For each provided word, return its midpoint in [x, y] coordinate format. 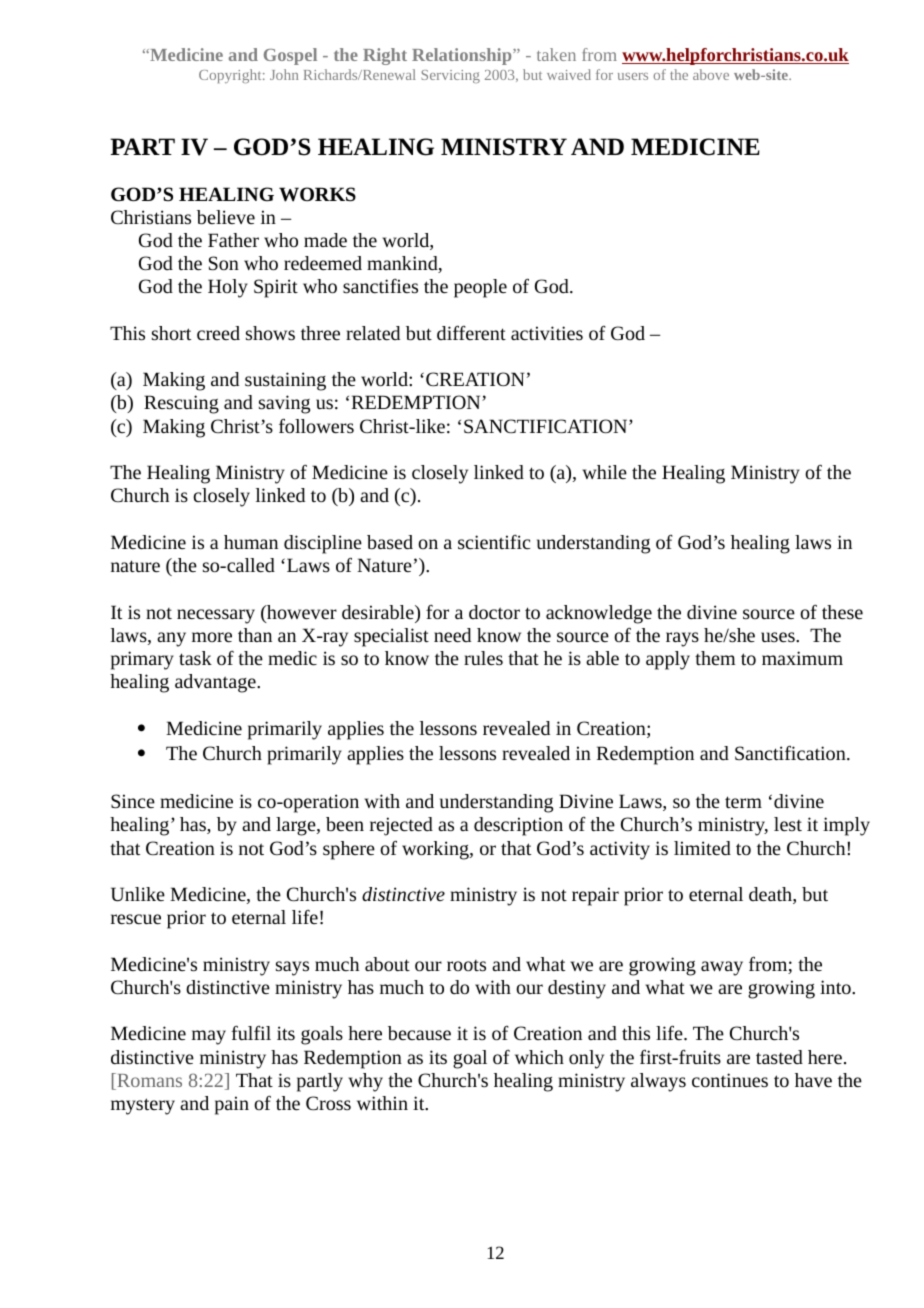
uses [779, 637]
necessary [216, 616]
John [284, 74]
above [711, 74]
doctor [494, 612]
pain [232, 1105]
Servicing [450, 76]
